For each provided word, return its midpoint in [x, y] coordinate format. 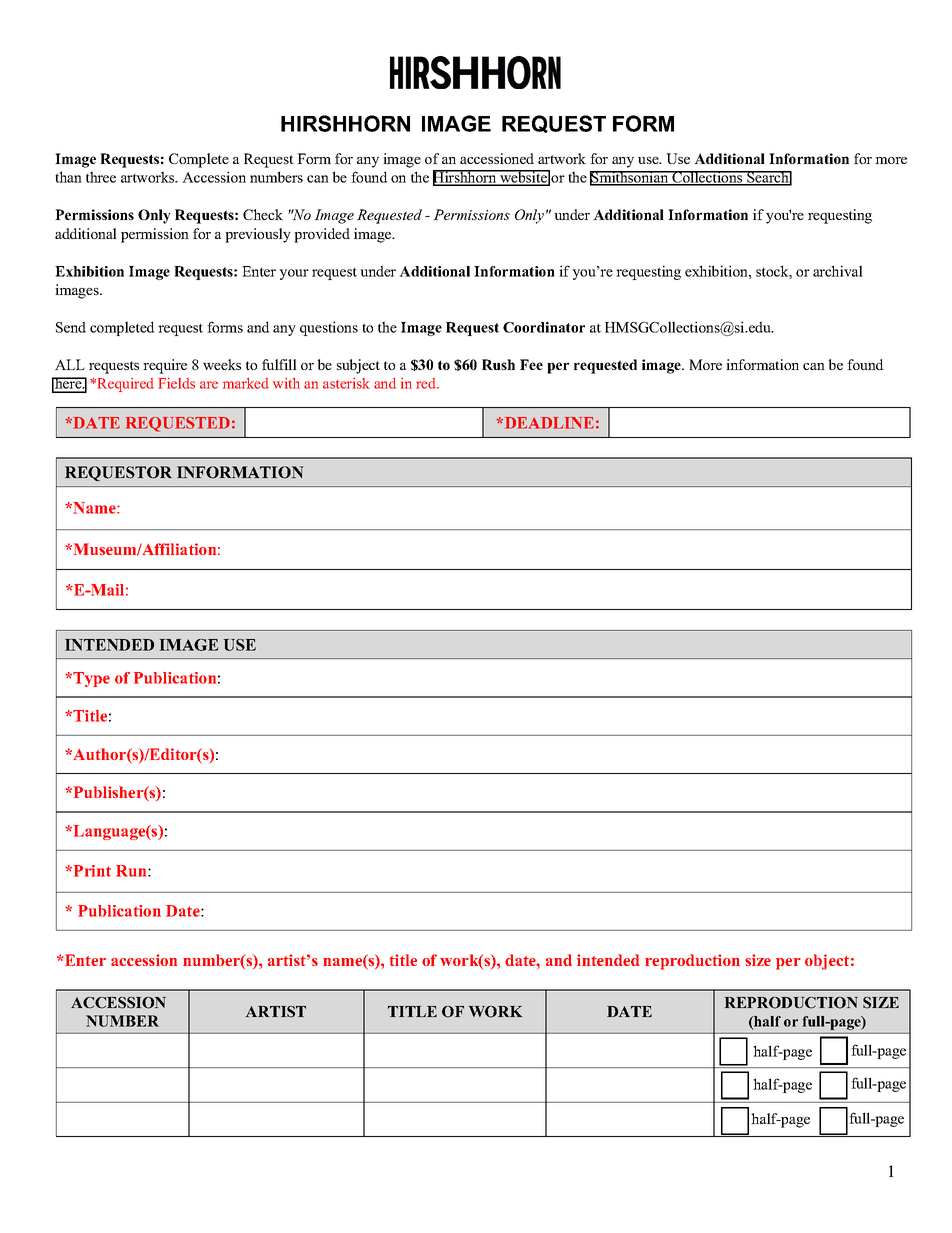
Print [91, 871]
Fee [531, 364]
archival [838, 271]
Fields [176, 383]
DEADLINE [548, 423]
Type [91, 679]
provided [322, 235]
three [101, 177]
